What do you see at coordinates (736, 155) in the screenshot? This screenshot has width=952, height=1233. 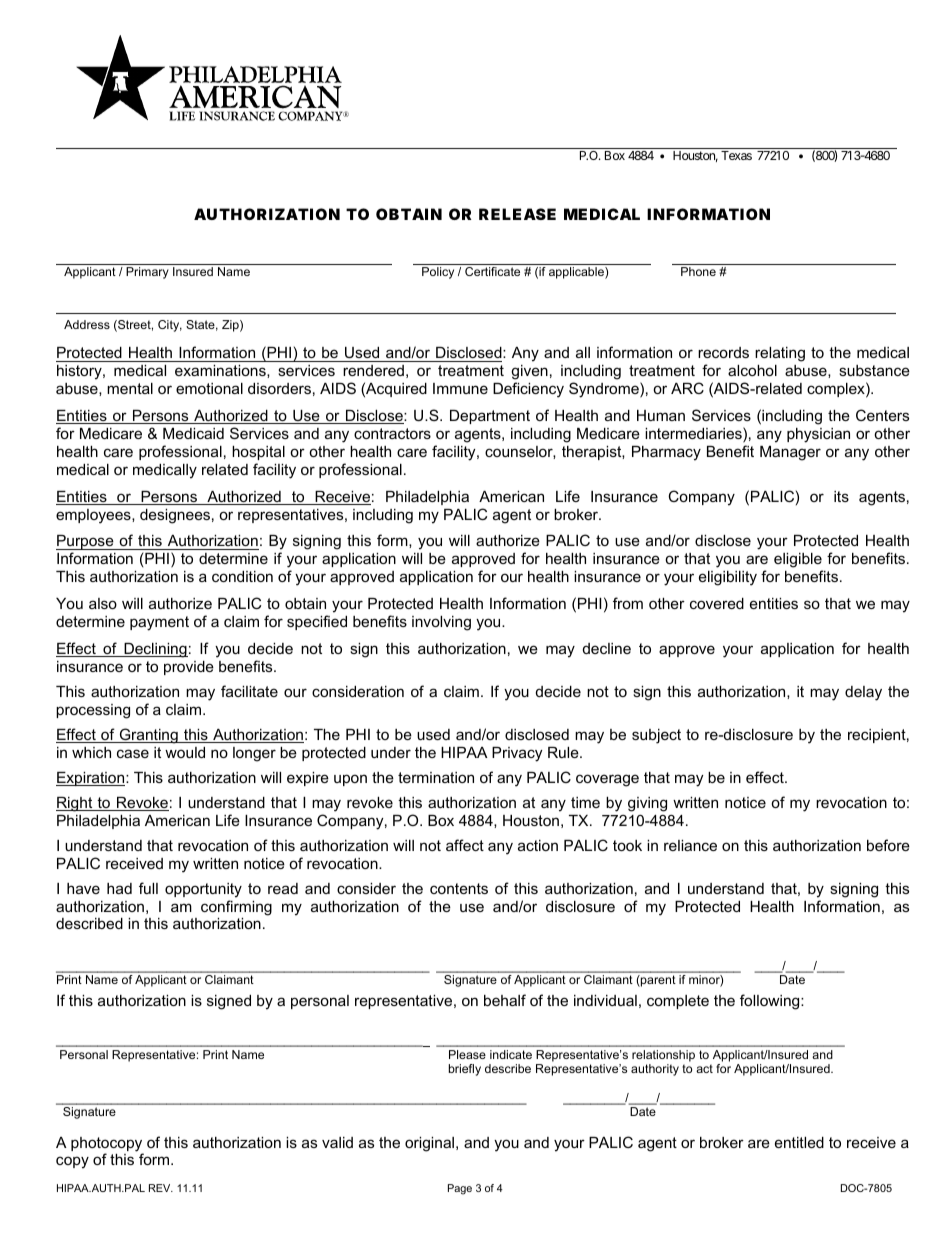 I see `Texas` at bounding box center [736, 155].
